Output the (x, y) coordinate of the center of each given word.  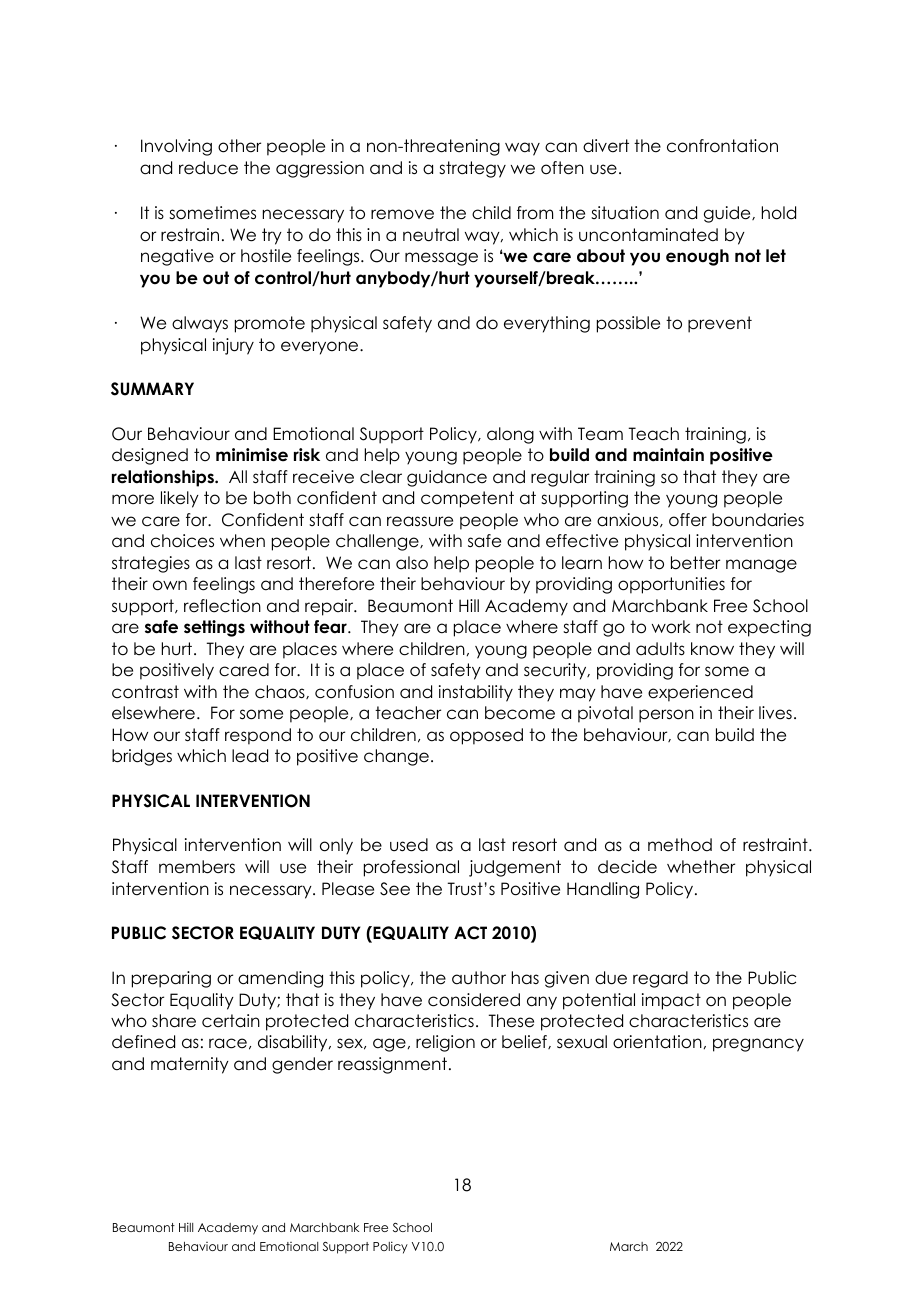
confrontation (722, 146)
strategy (472, 169)
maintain (668, 455)
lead (250, 756)
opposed (486, 736)
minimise (252, 455)
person (666, 716)
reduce (208, 168)
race (228, 1043)
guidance (447, 478)
